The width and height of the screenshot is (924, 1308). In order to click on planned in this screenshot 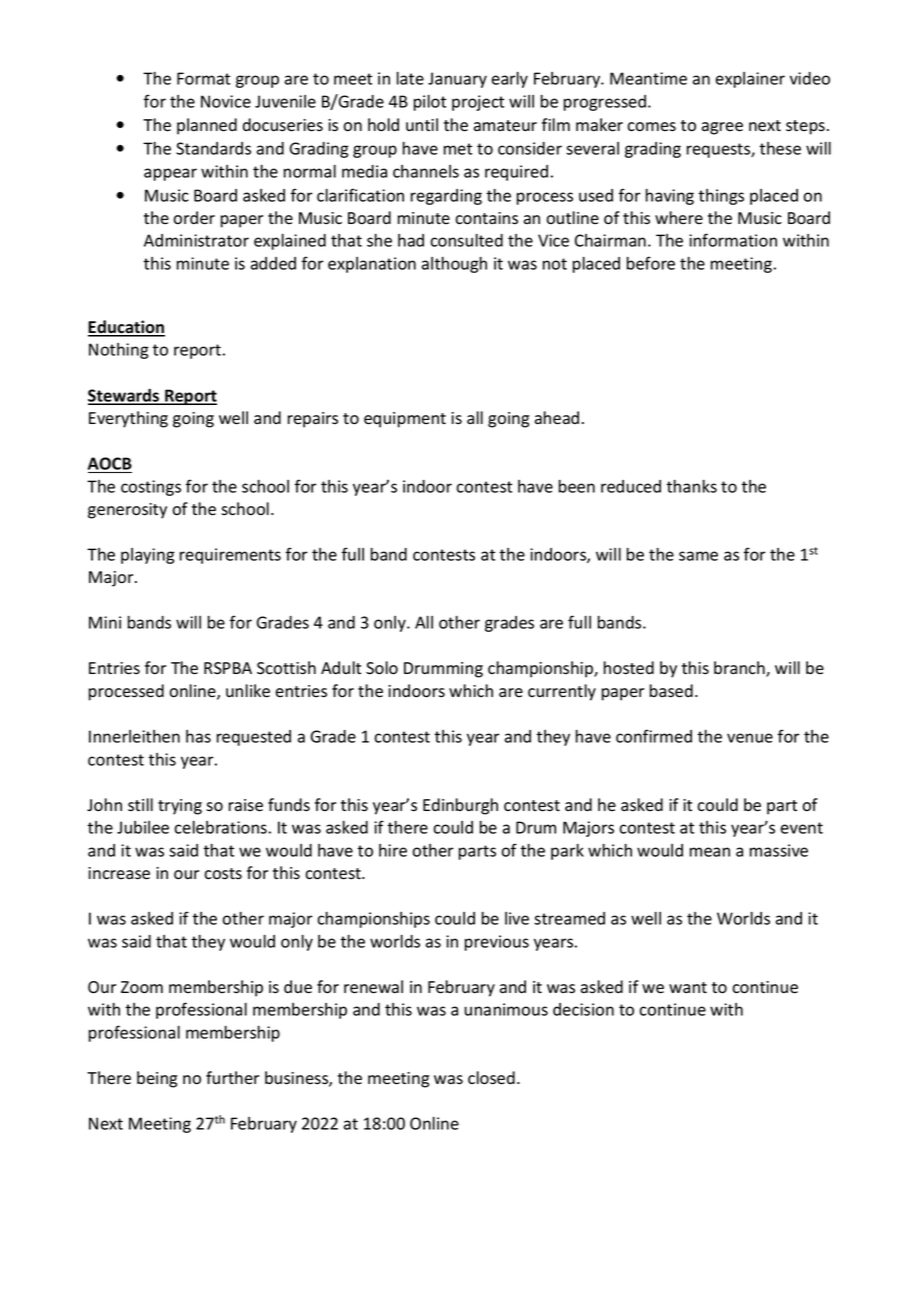, I will do `click(207, 126)`.
